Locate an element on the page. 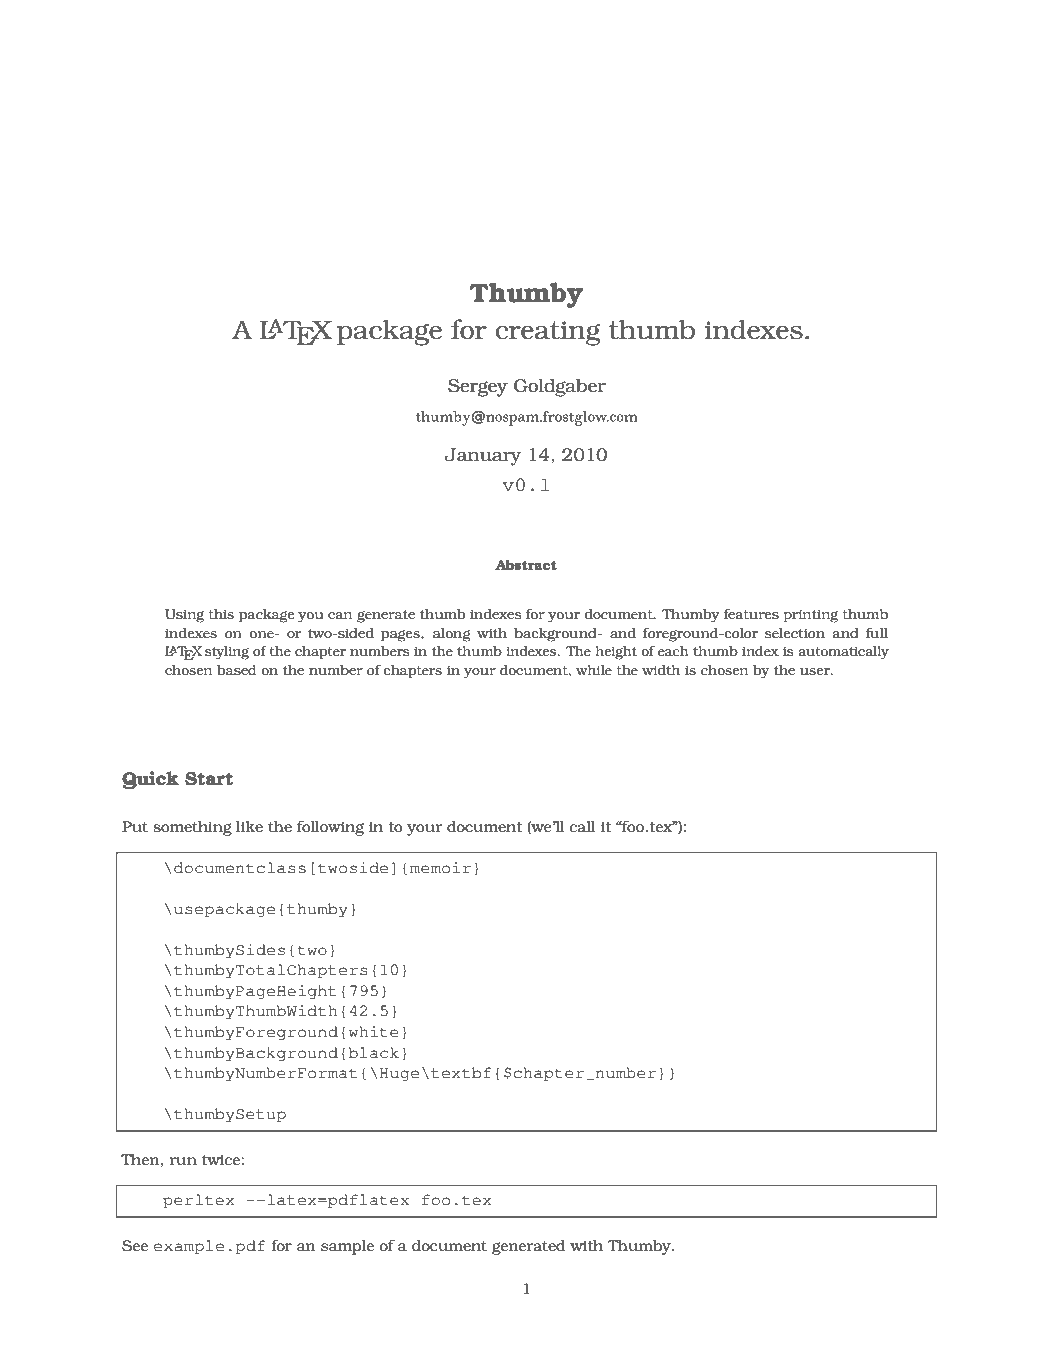 This image has height=1362, width=1053. Sergey is located at coordinates (478, 388).
